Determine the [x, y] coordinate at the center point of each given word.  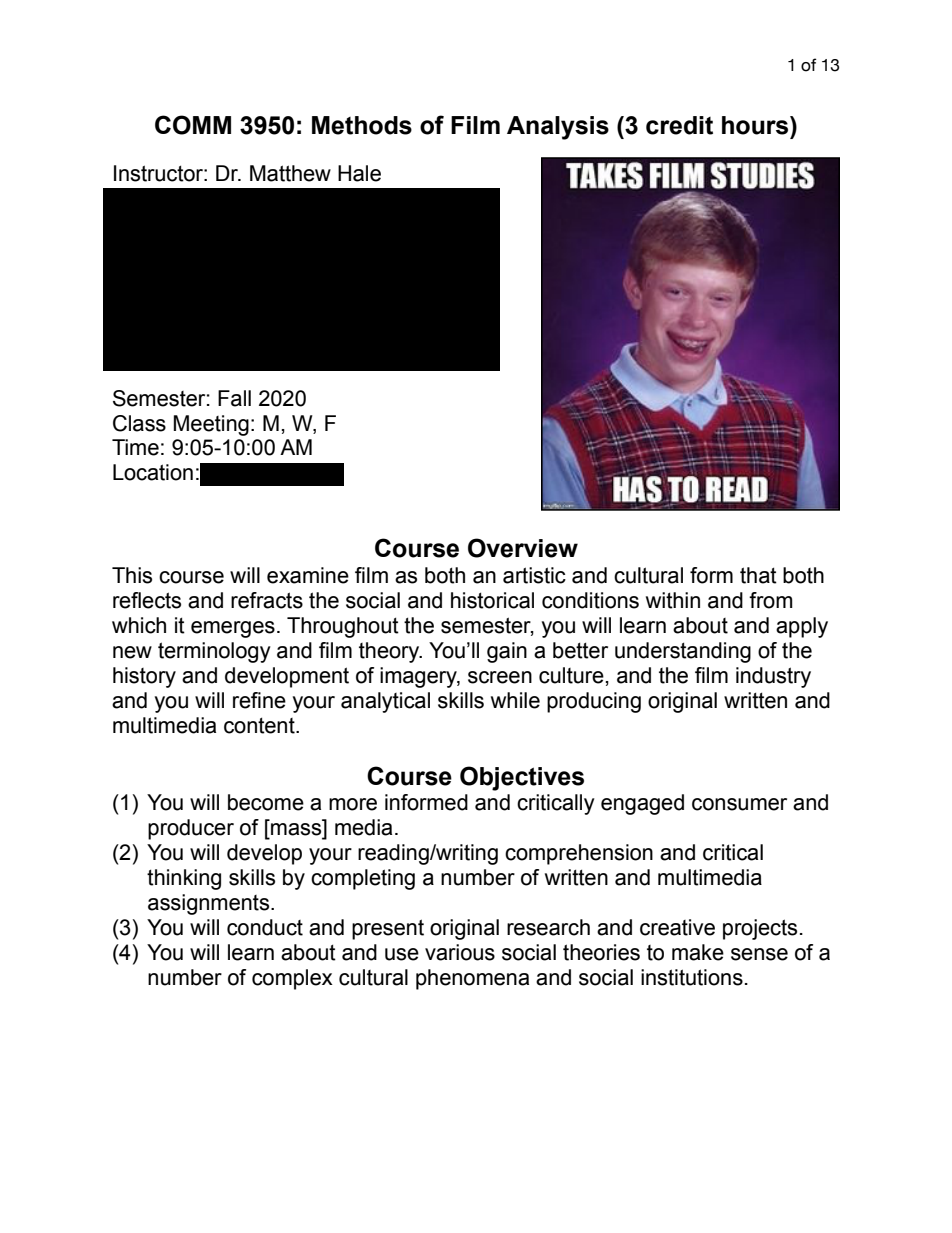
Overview [523, 548]
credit [679, 125]
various [460, 952]
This [132, 575]
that [758, 575]
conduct [265, 927]
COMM [193, 125]
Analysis [558, 128]
